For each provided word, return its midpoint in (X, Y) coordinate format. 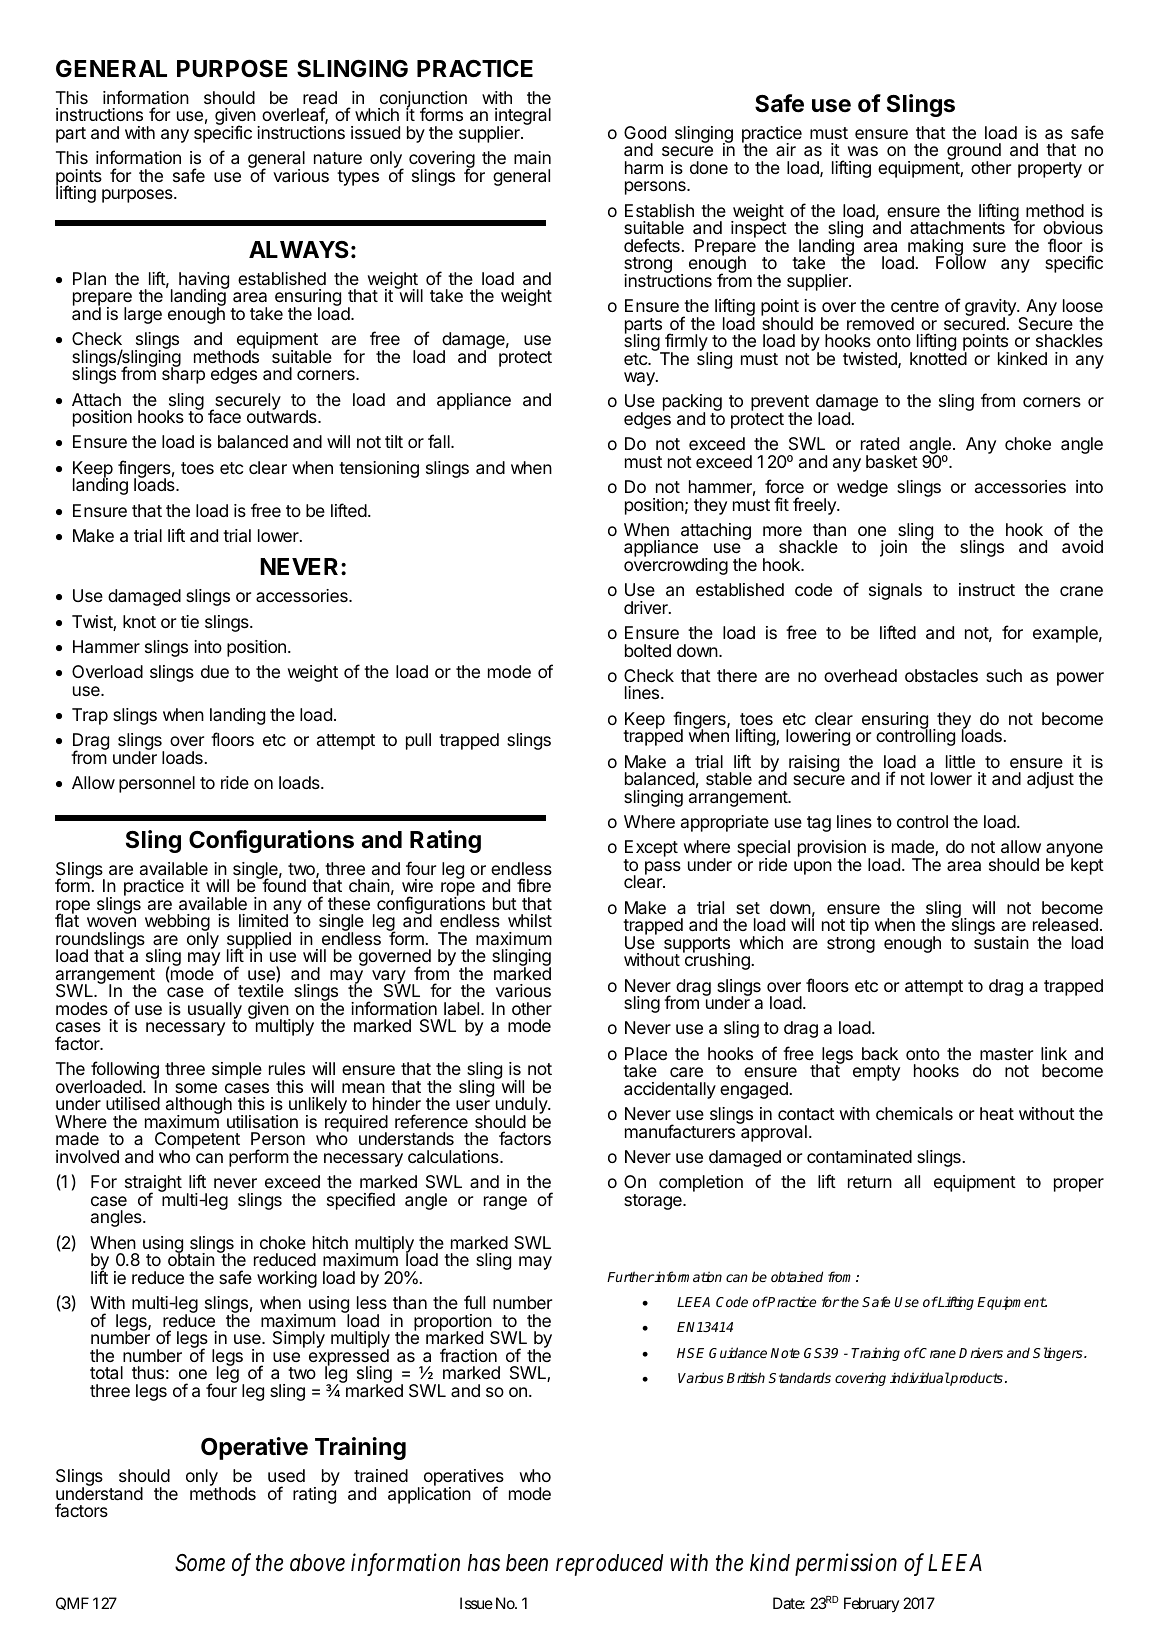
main (532, 157)
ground (974, 153)
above (317, 1563)
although (199, 1107)
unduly (522, 1107)
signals (895, 591)
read (320, 97)
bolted (648, 650)
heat (997, 1114)
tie (190, 621)
